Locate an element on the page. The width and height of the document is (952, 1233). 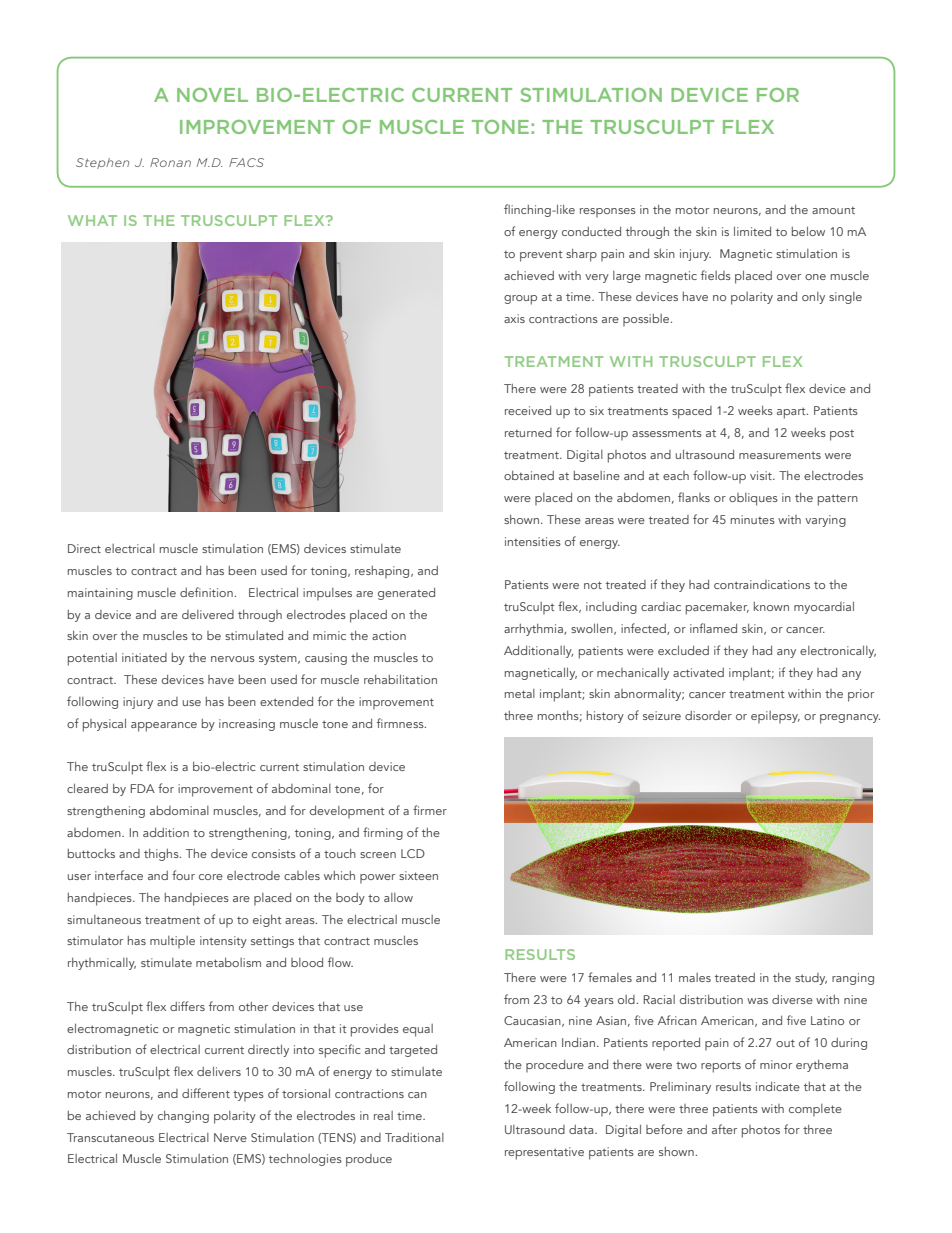
Ronan is located at coordinates (170, 162).
